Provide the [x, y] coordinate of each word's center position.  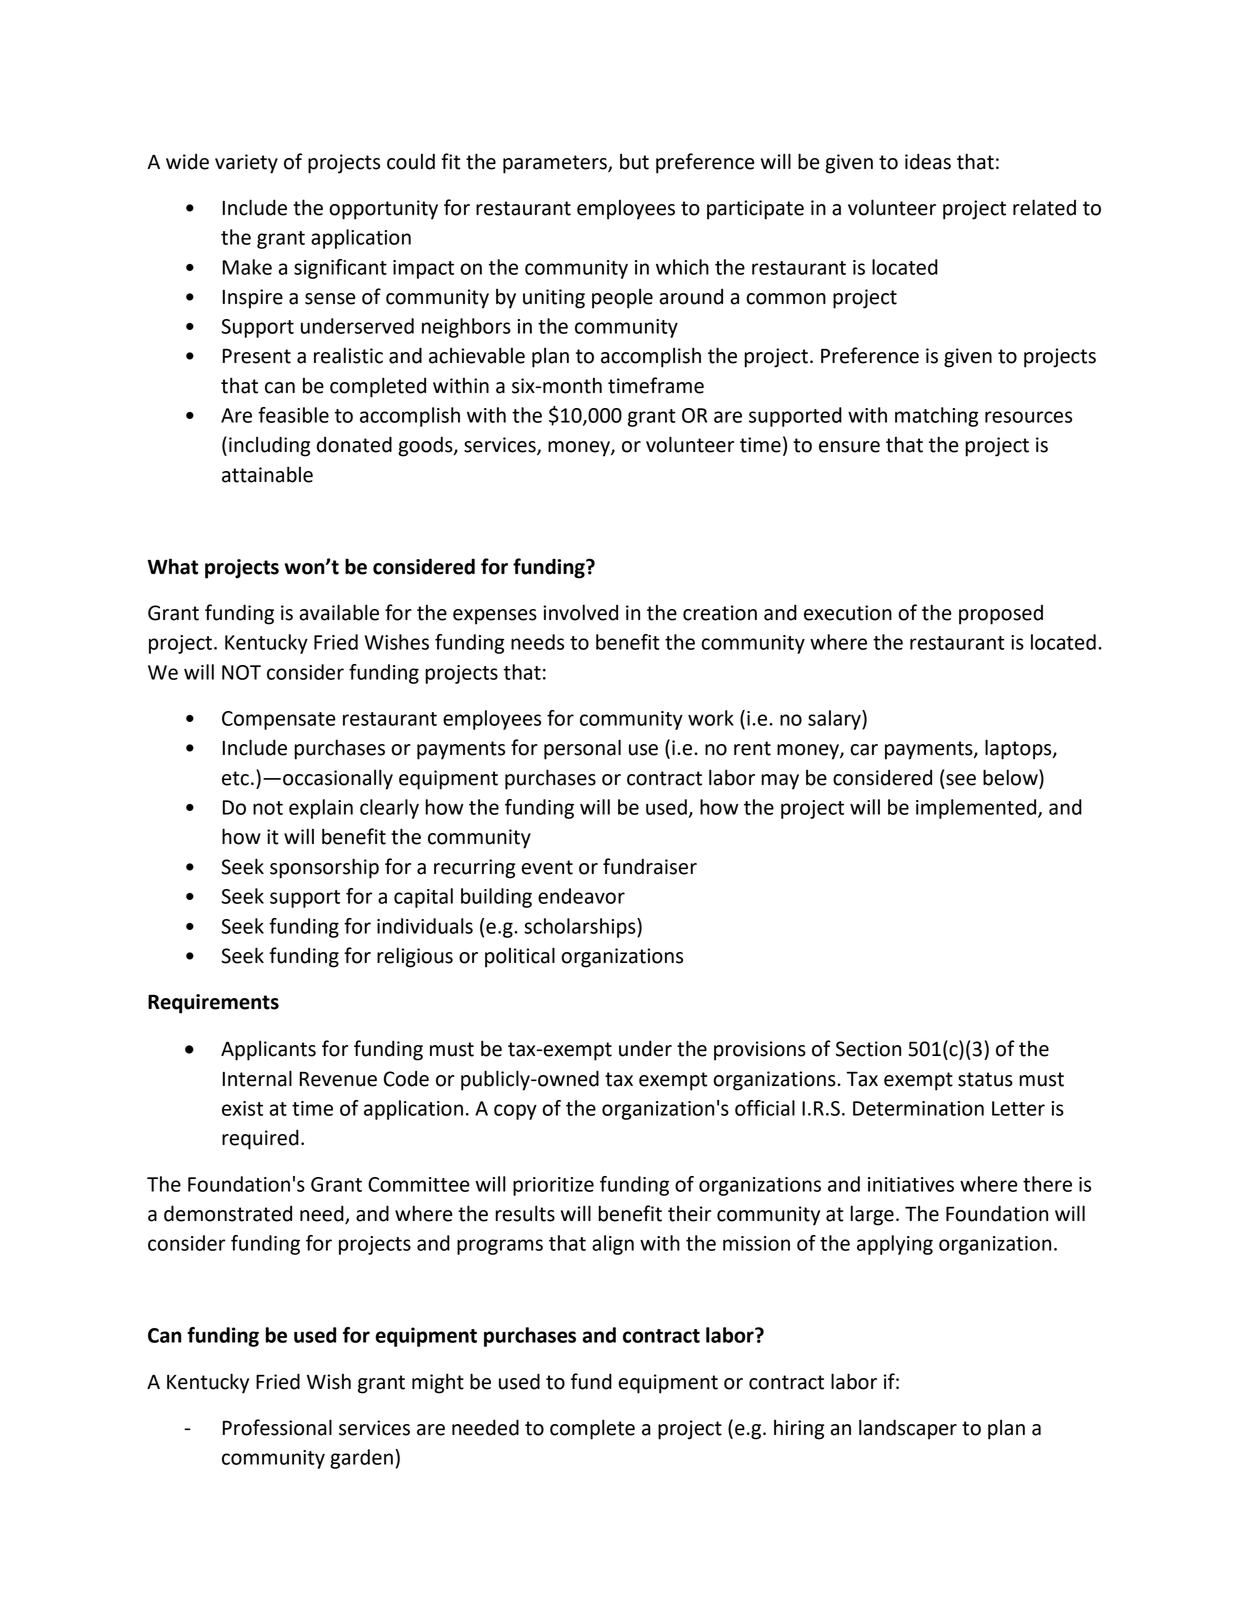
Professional [277, 1427]
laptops [1019, 749]
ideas [928, 161]
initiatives [911, 1184]
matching [936, 417]
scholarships [581, 928]
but [634, 161]
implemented [977, 809]
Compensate [279, 720]
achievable [477, 355]
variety [246, 164]
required [260, 1139]
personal [582, 749]
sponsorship [324, 868]
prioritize [553, 1186]
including [269, 446]
